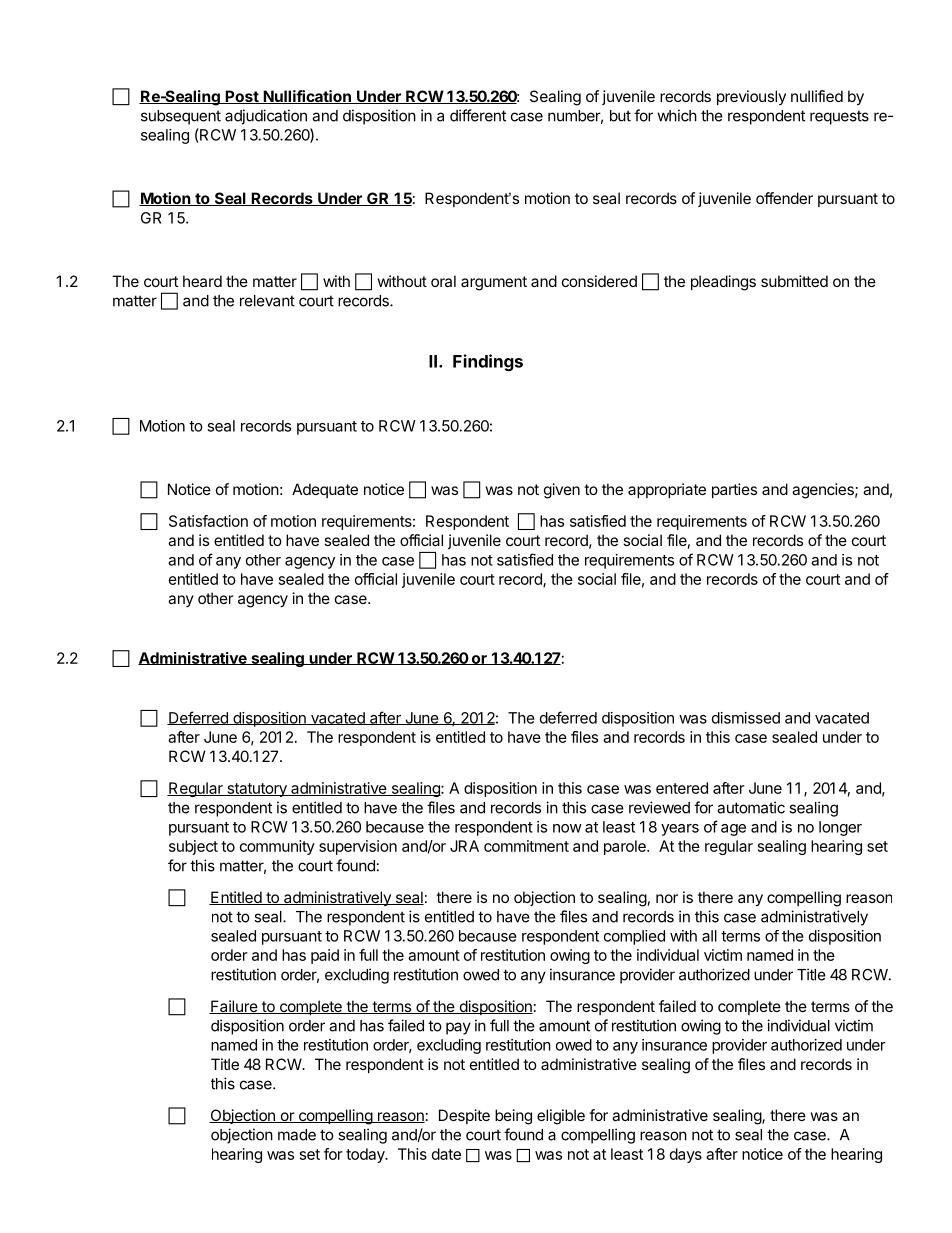 The height and width of the document is (1233, 952). What do you see at coordinates (751, 97) in the document?
I see `previously` at bounding box center [751, 97].
